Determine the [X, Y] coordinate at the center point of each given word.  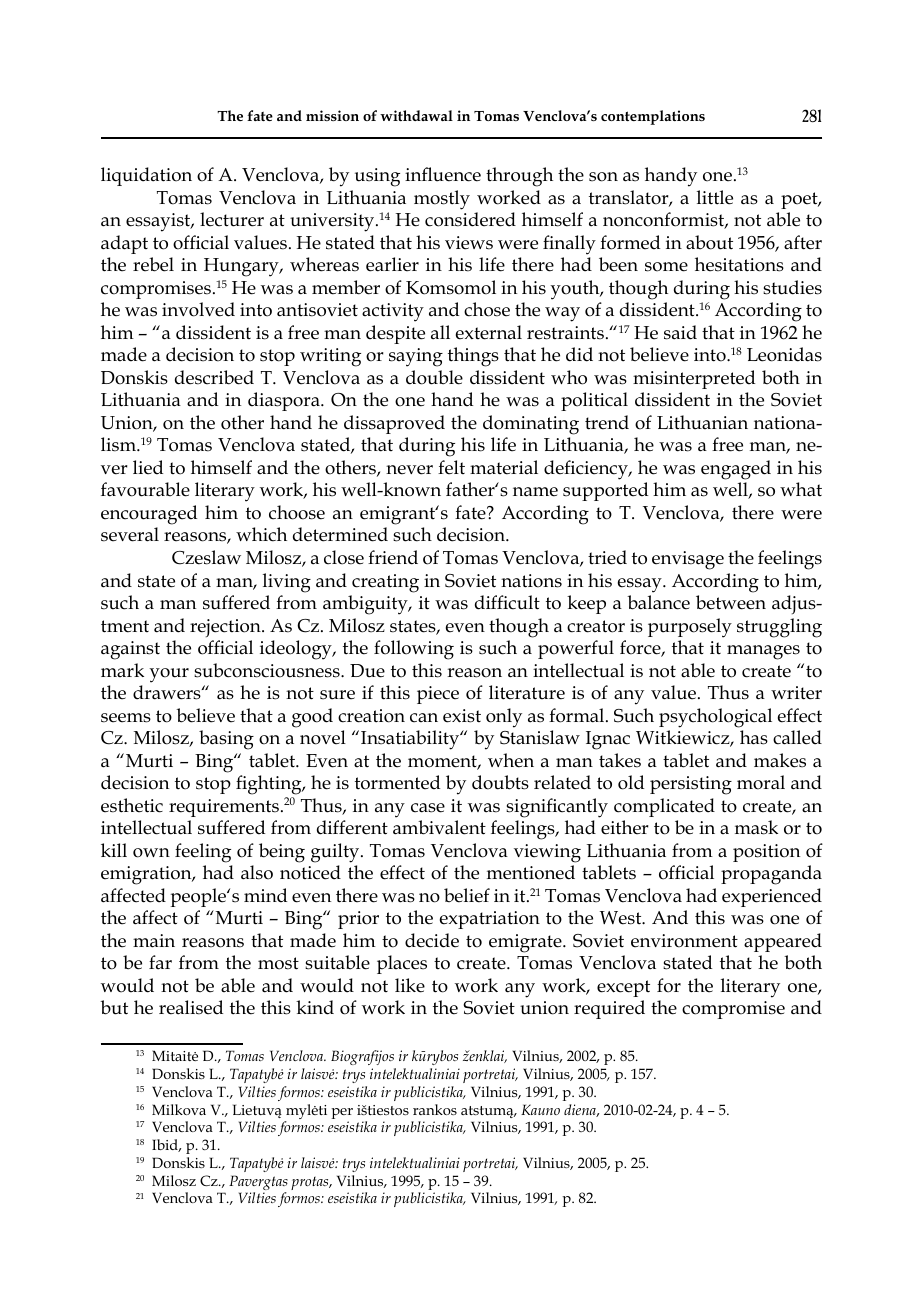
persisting [691, 785]
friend [393, 557]
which [261, 534]
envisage [688, 560]
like [410, 985]
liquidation [146, 176]
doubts [500, 782]
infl [419, 174]
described [214, 377]
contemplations [653, 117]
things [473, 357]
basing [226, 740]
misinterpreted [694, 379]
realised [191, 1007]
